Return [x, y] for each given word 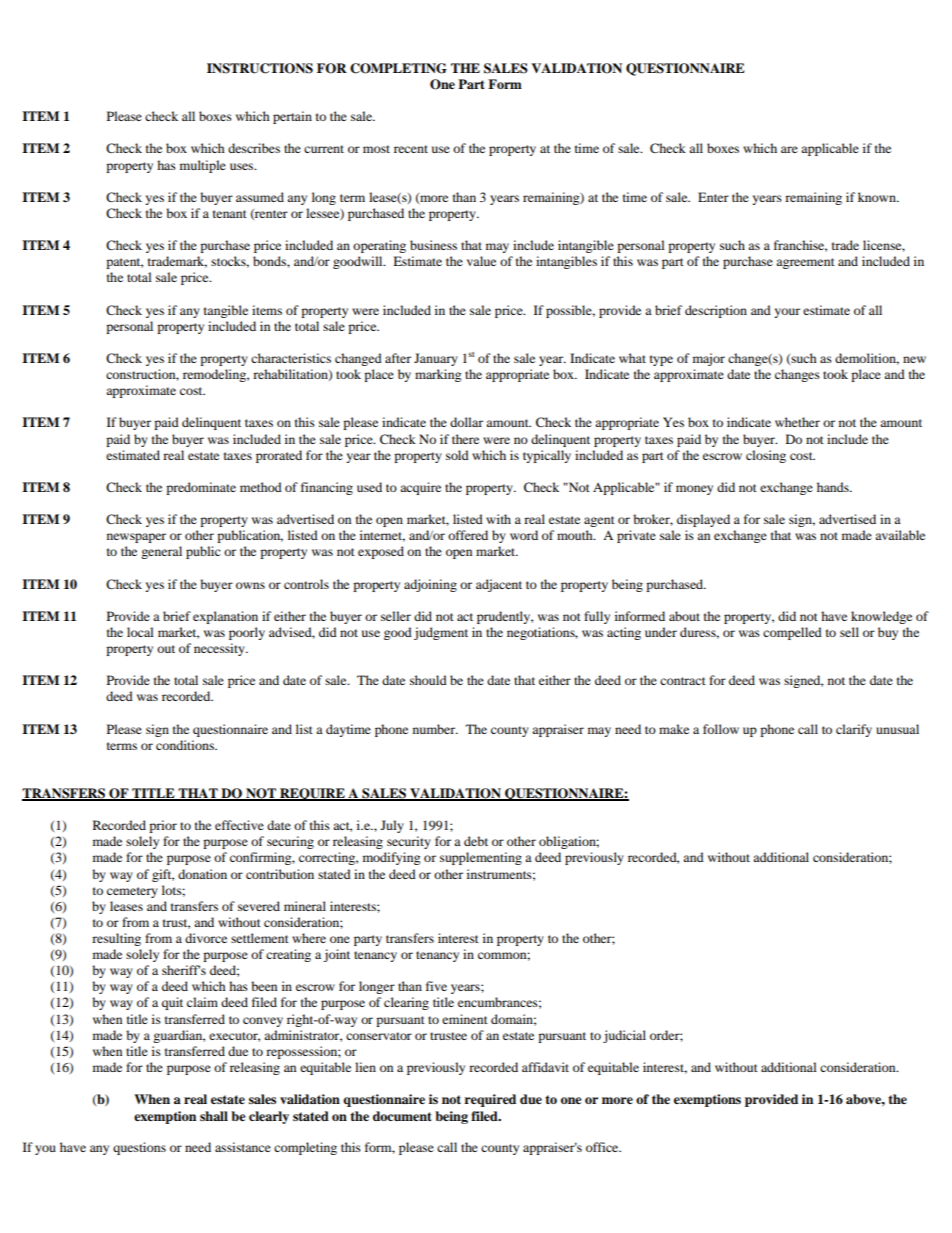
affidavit [545, 1067]
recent [411, 149]
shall [214, 1116]
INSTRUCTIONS [260, 68]
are [789, 149]
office [603, 1147]
